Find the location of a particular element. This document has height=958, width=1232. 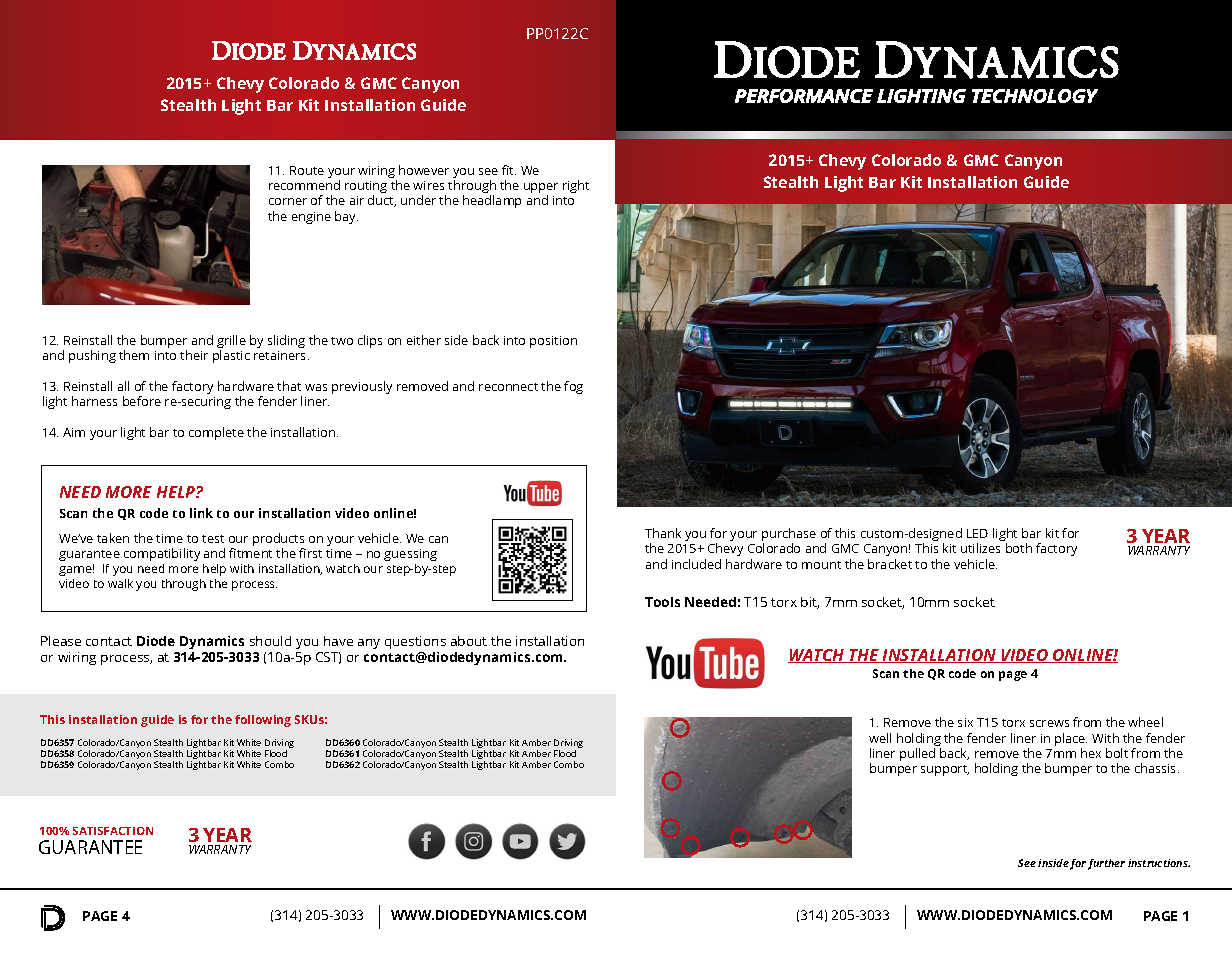

walk is located at coordinates (120, 583).
